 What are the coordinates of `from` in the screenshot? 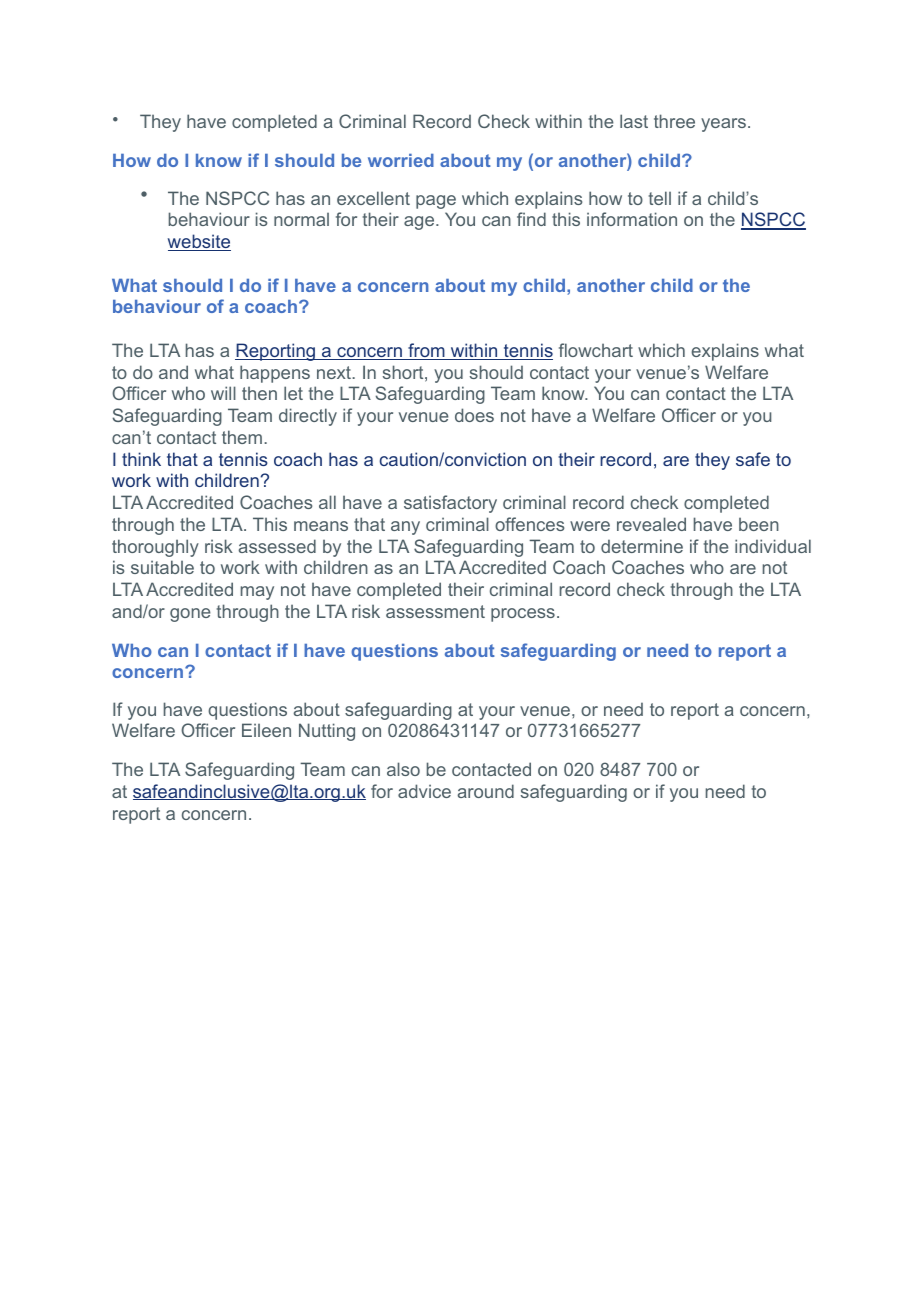 It's located at (426, 351).
